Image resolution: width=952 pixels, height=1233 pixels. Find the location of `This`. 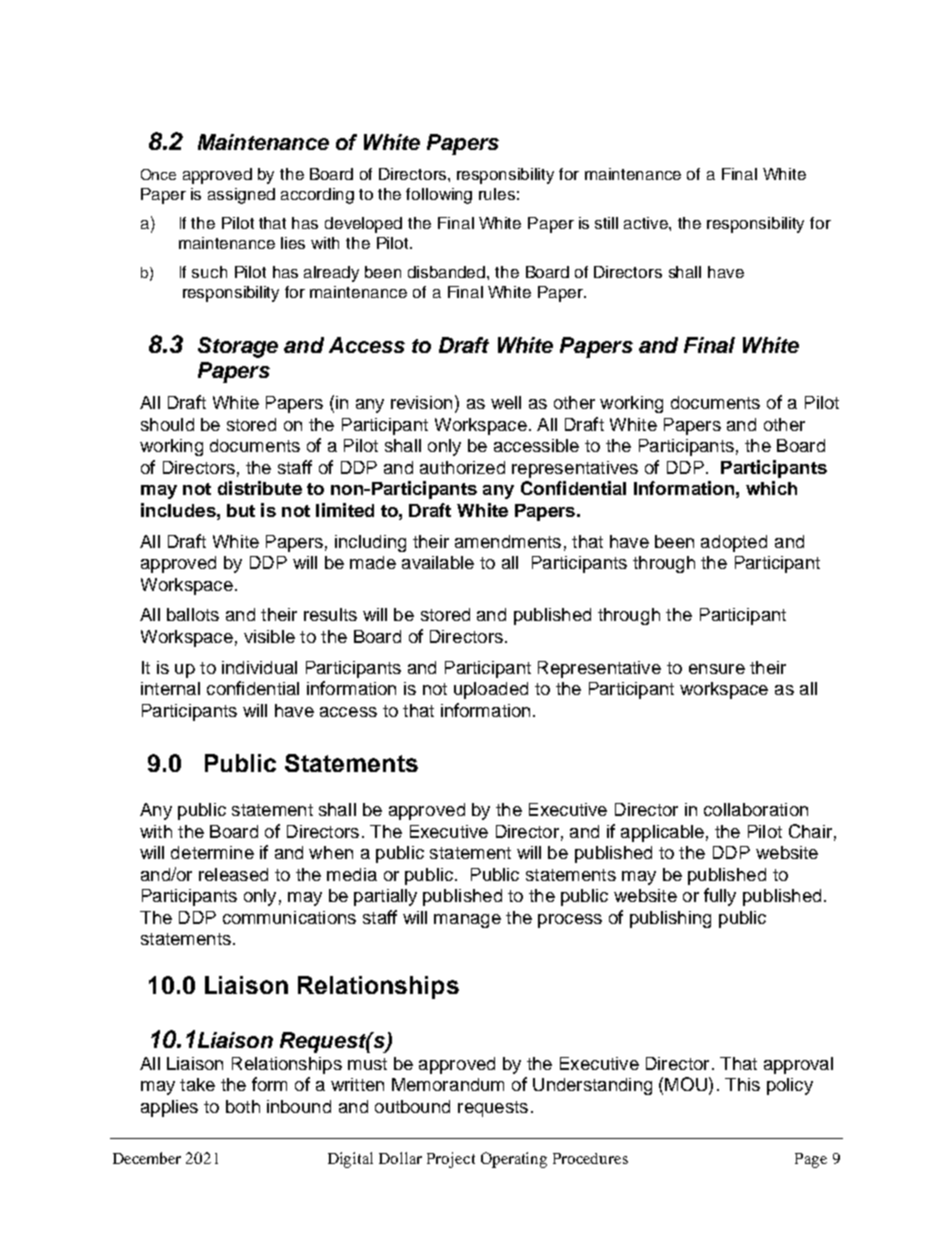

This is located at coordinates (742, 1084).
